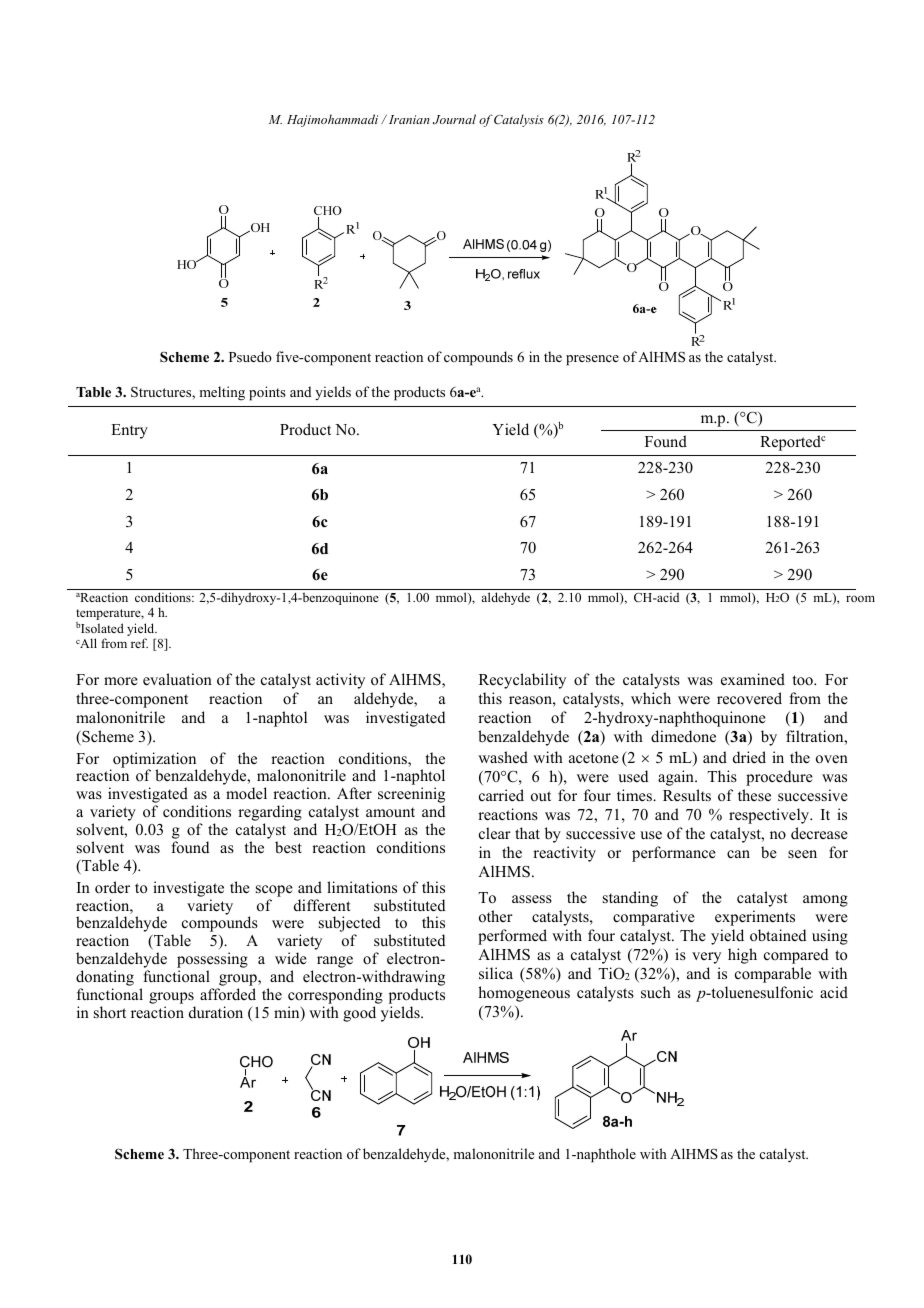  Describe the element at coordinates (177, 679) in the page. I see `evaluation` at that location.
